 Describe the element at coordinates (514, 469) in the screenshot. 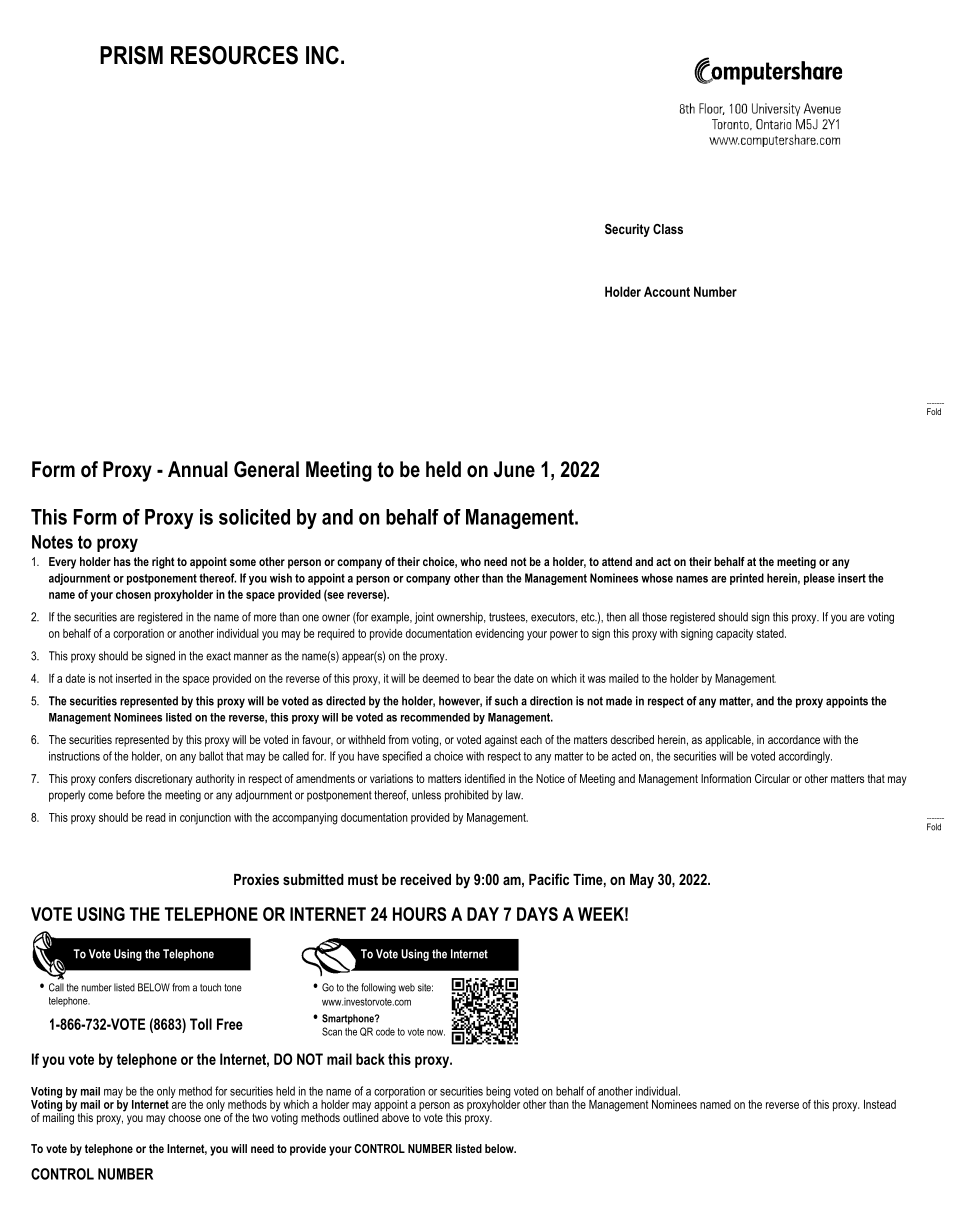

I see `June` at that location.
